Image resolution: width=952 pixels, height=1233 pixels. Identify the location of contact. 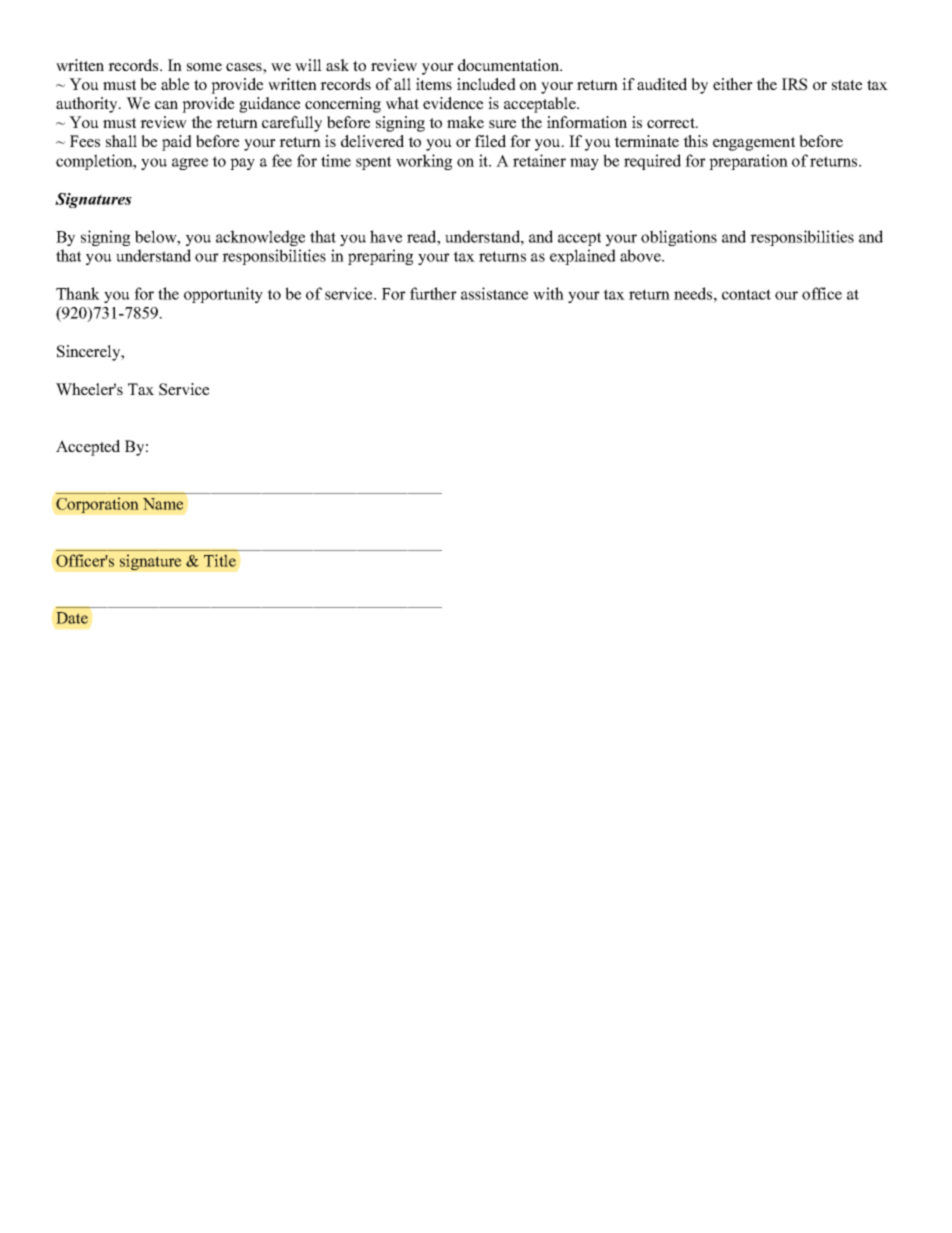
(746, 294).
